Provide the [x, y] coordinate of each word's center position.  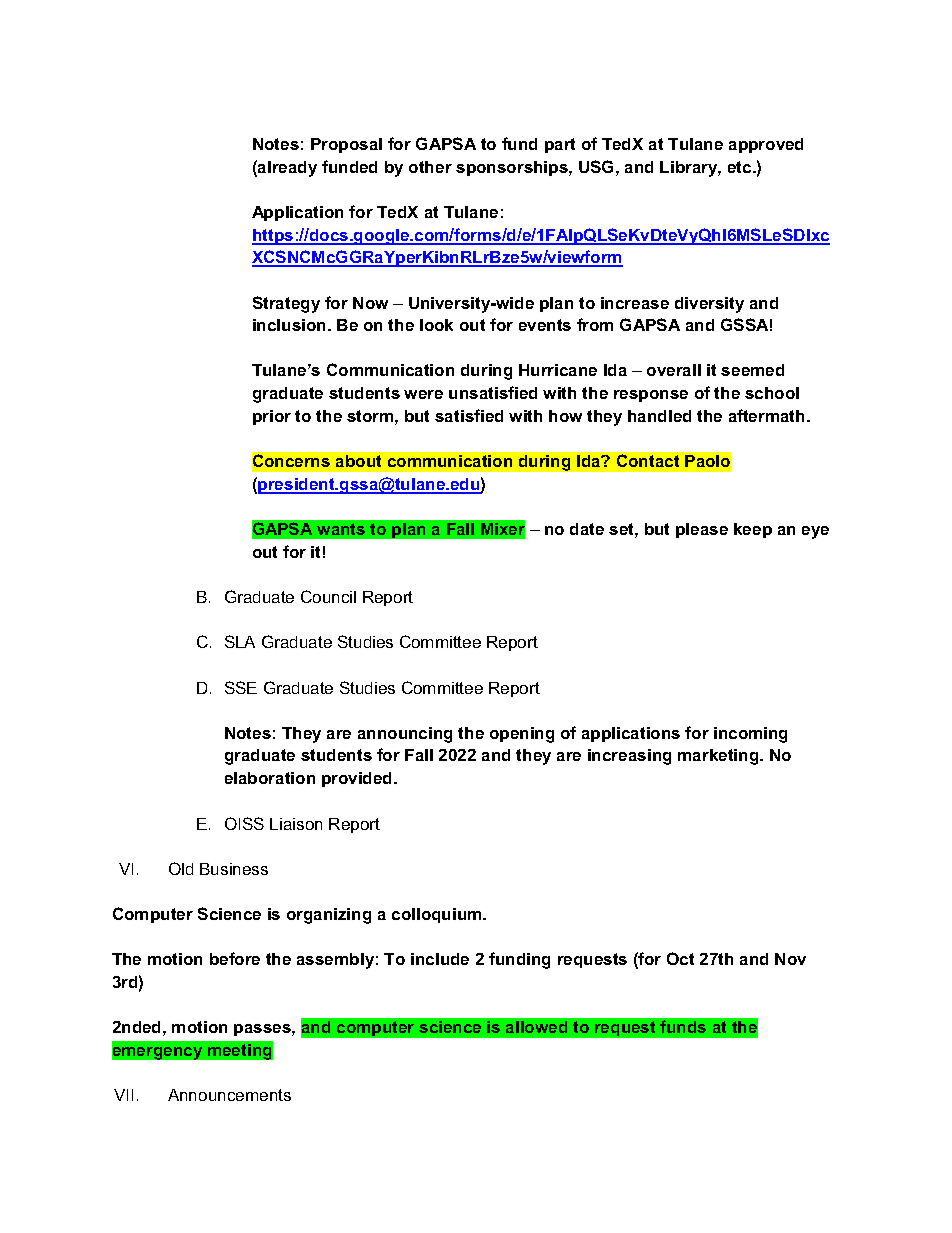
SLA [240, 641]
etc [741, 167]
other [430, 167]
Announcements [229, 1095]
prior [272, 417]
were [423, 394]
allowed [536, 1027]
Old [181, 868]
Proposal [346, 145]
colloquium [438, 915]
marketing [719, 757]
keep [753, 530]
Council [328, 596]
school [772, 393]
